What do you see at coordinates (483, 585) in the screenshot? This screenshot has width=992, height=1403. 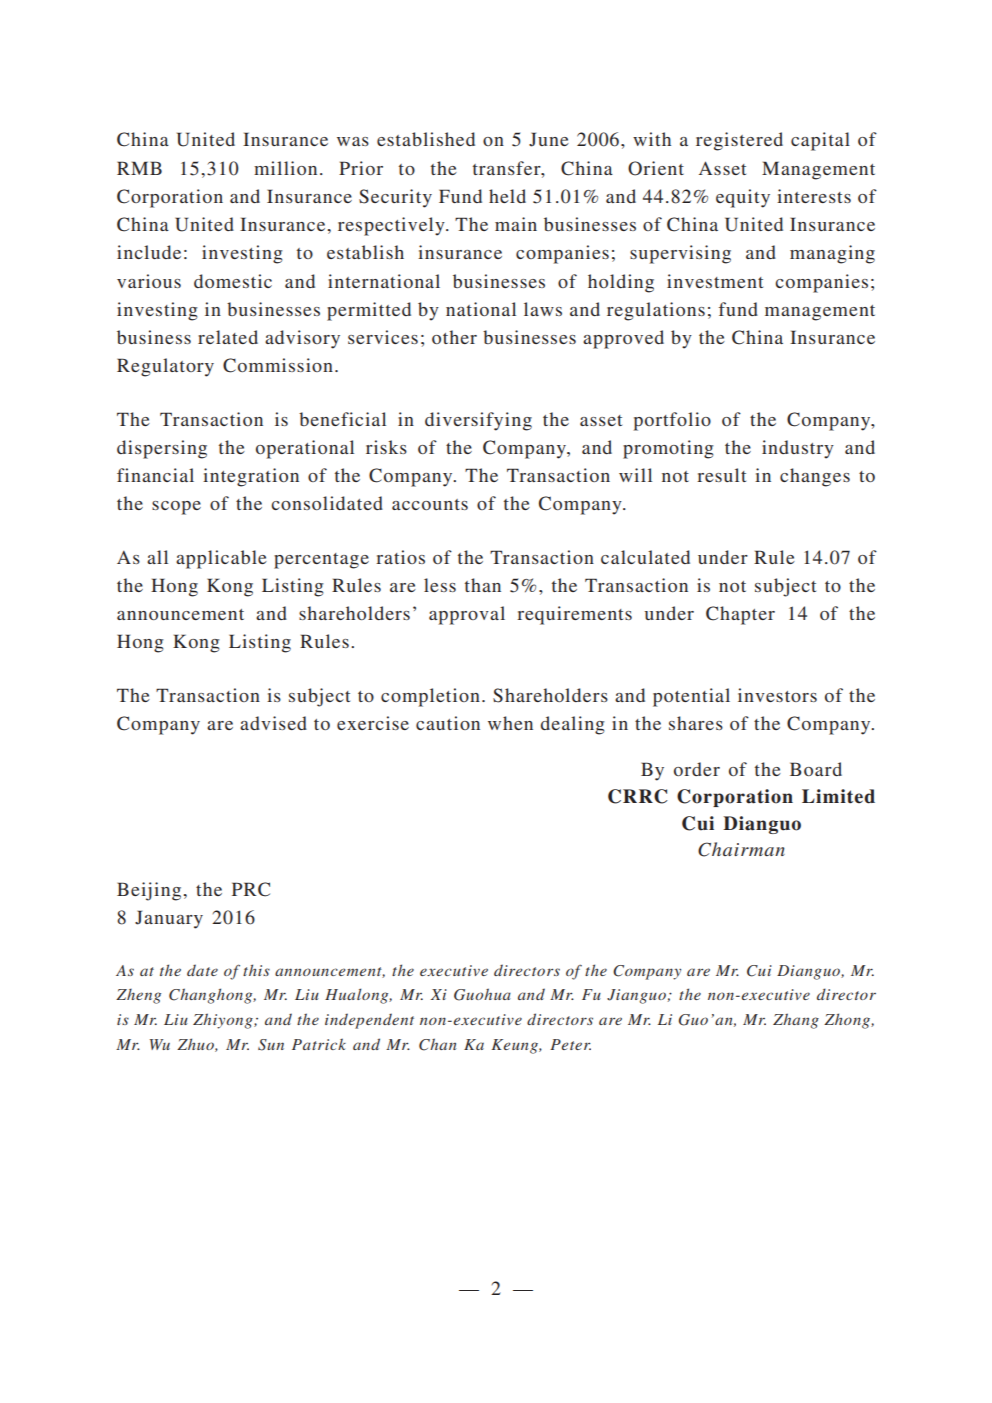 I see `than` at bounding box center [483, 585].
